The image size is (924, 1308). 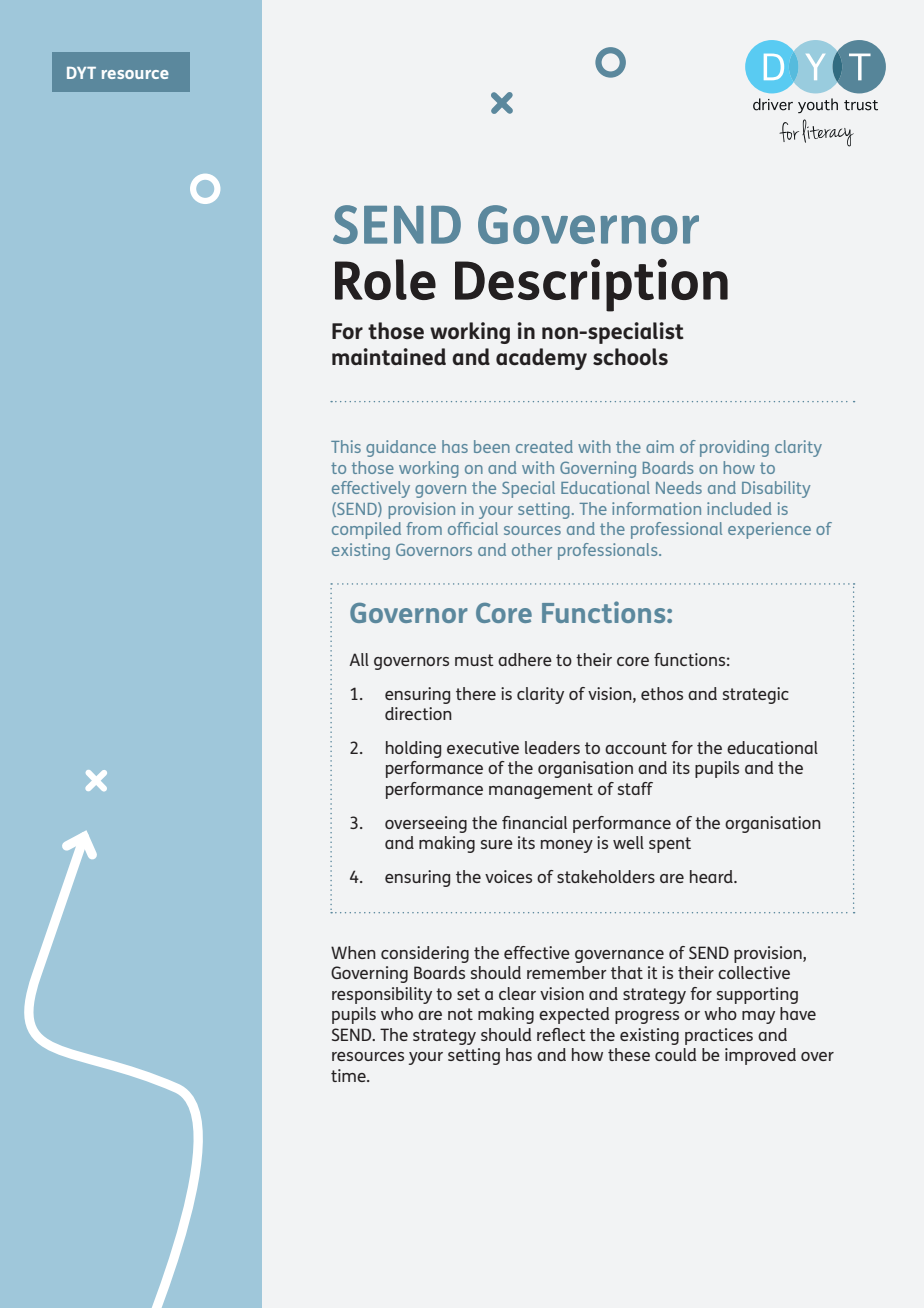 I want to click on improved, so click(x=760, y=1056).
